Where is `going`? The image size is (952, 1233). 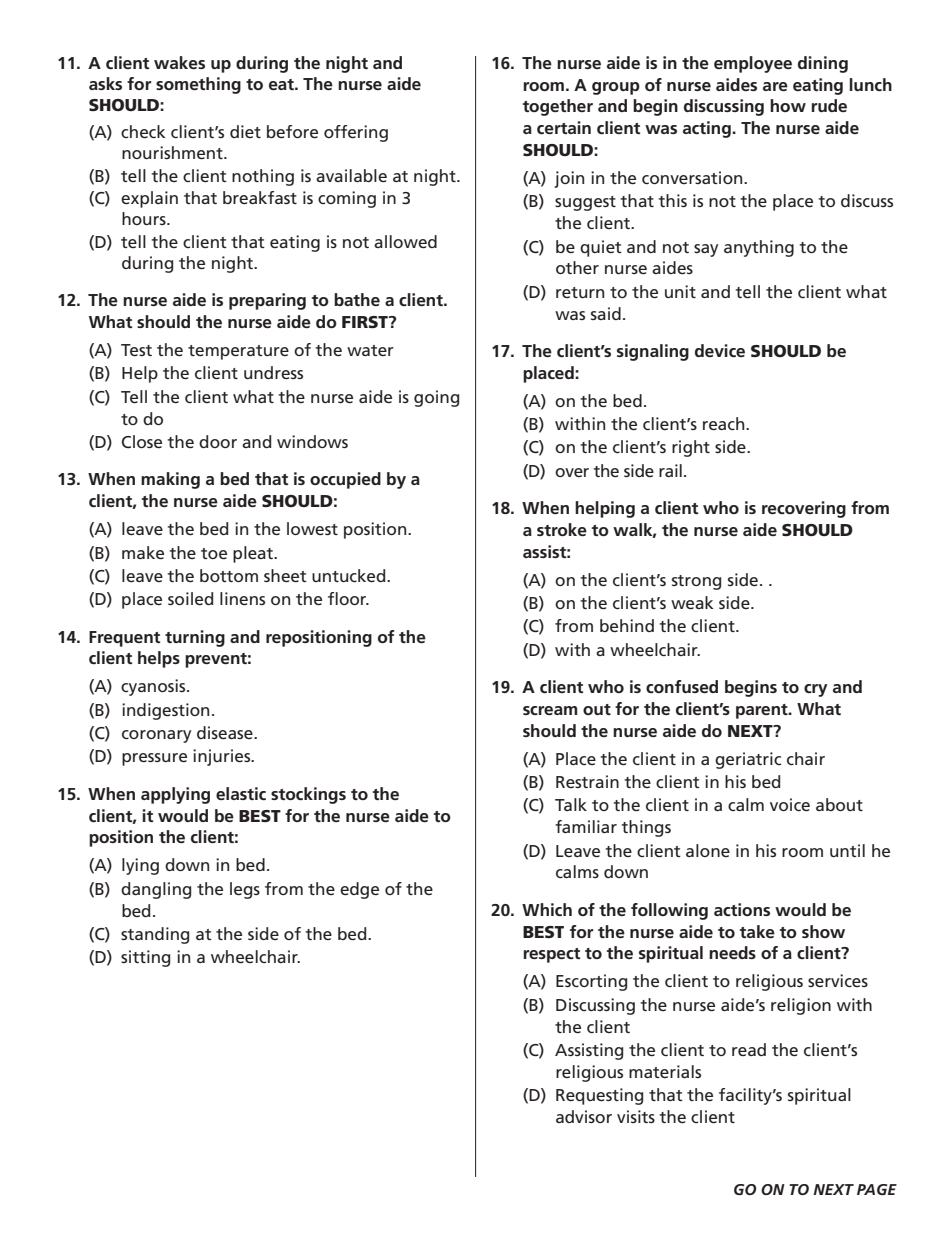
going is located at coordinates (436, 398).
